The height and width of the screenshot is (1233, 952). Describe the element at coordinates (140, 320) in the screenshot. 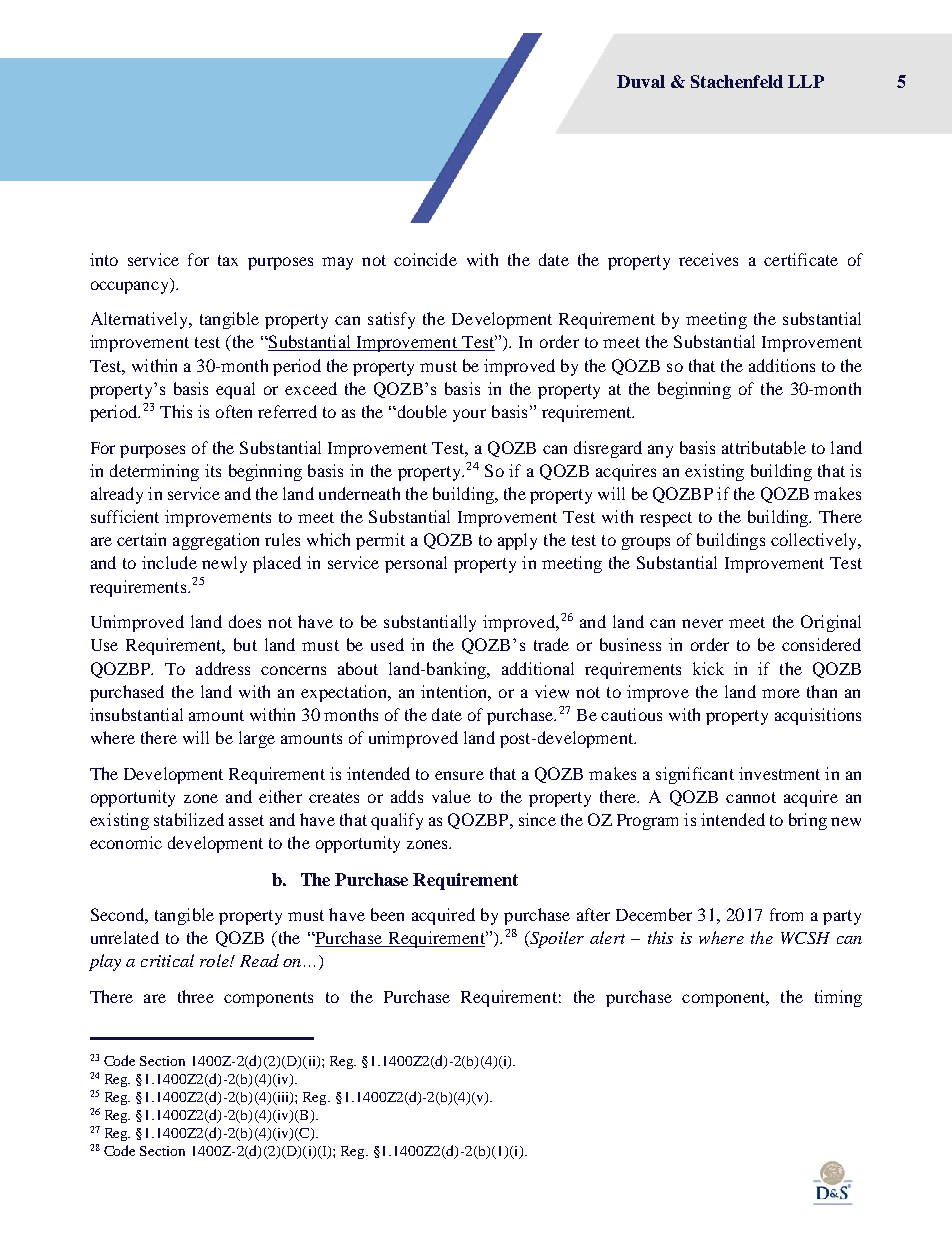

I see `Alternatively` at that location.
